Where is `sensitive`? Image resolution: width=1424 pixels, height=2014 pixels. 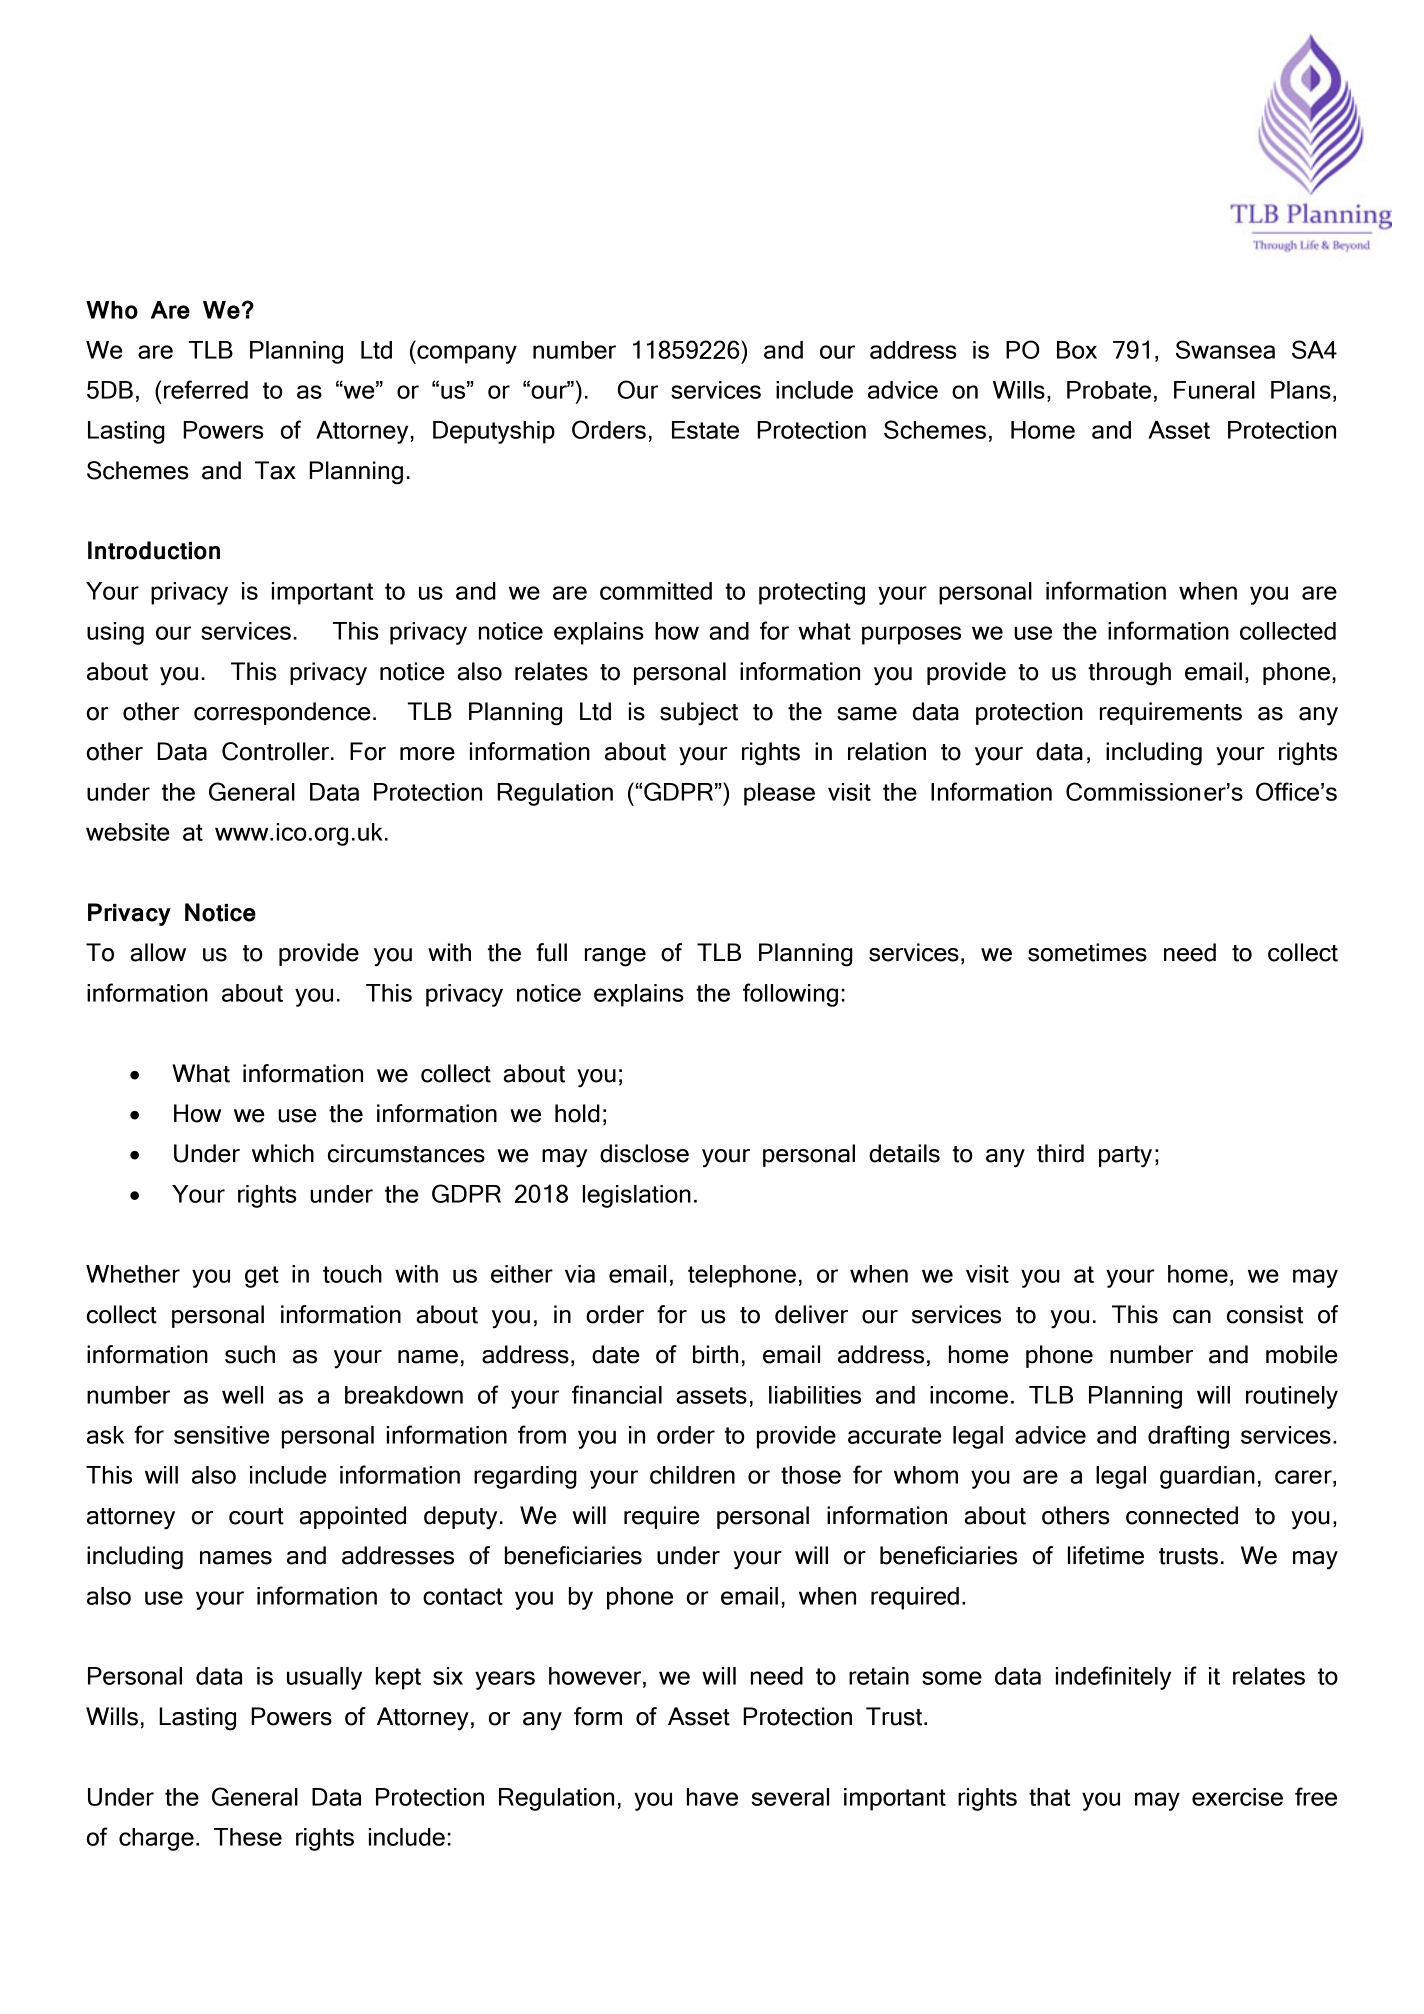
sensitive is located at coordinates (222, 1435).
